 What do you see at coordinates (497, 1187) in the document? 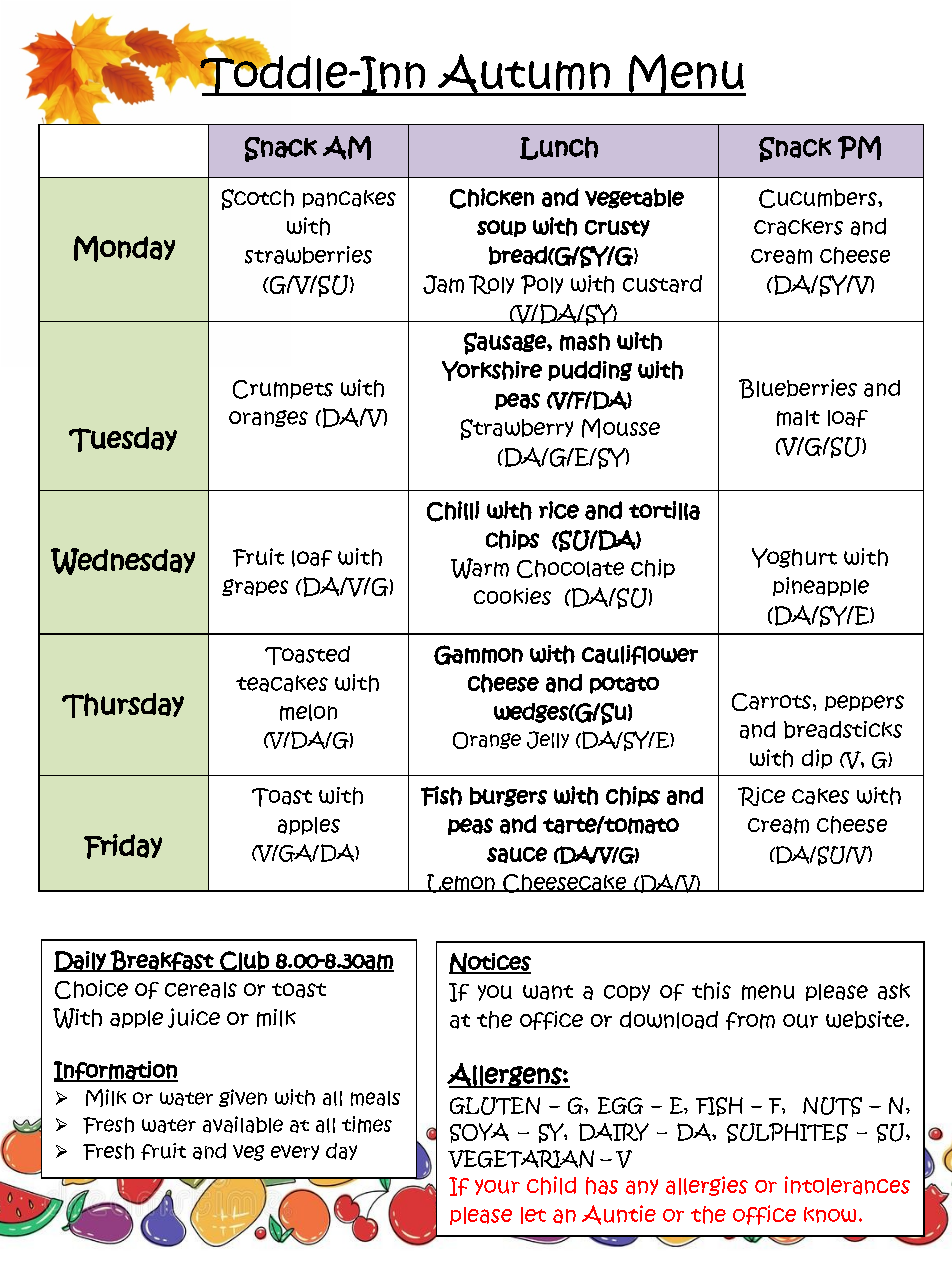
I see `your` at bounding box center [497, 1187].
